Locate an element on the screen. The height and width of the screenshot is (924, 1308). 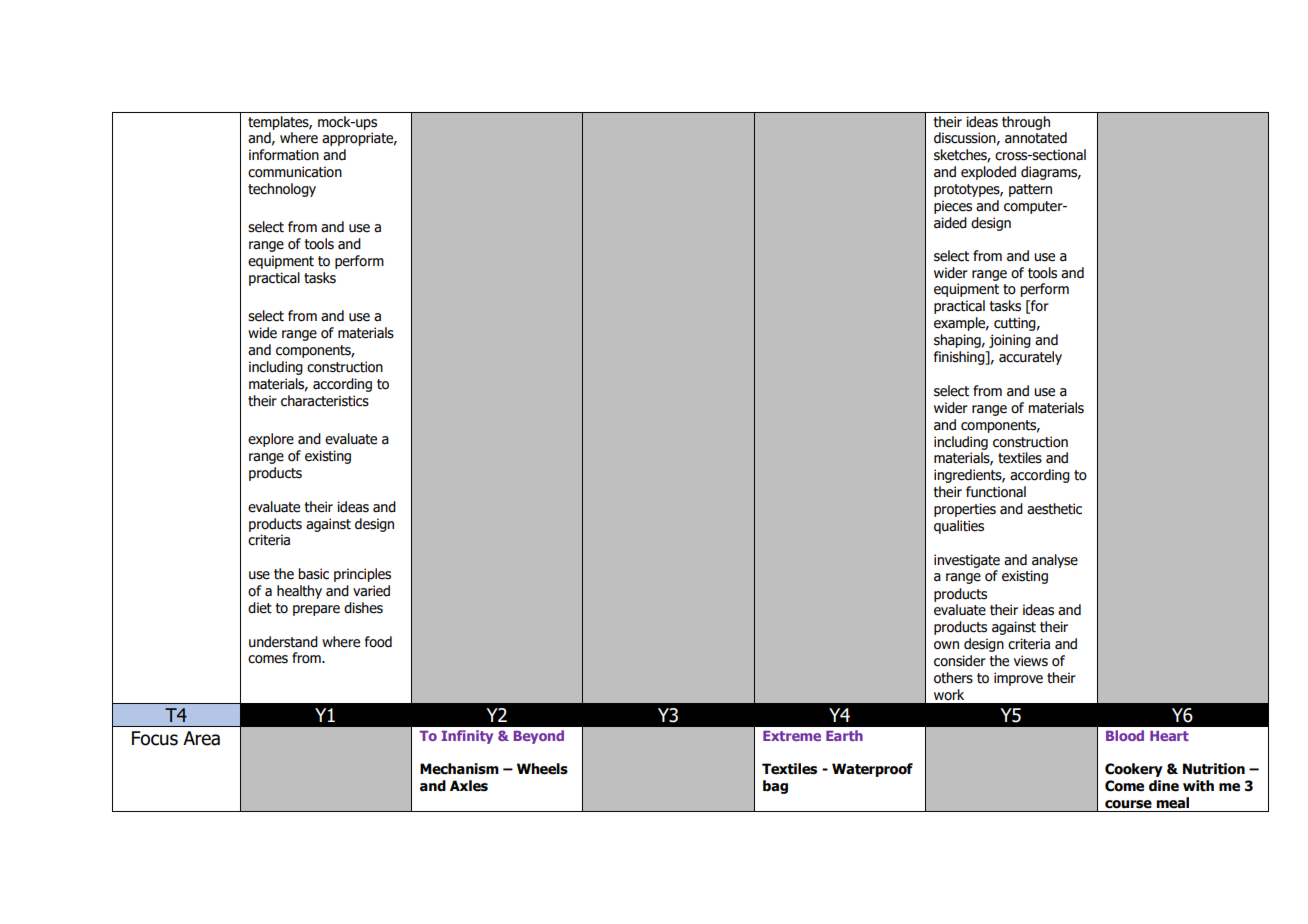
investigate is located at coordinates (967, 561).
